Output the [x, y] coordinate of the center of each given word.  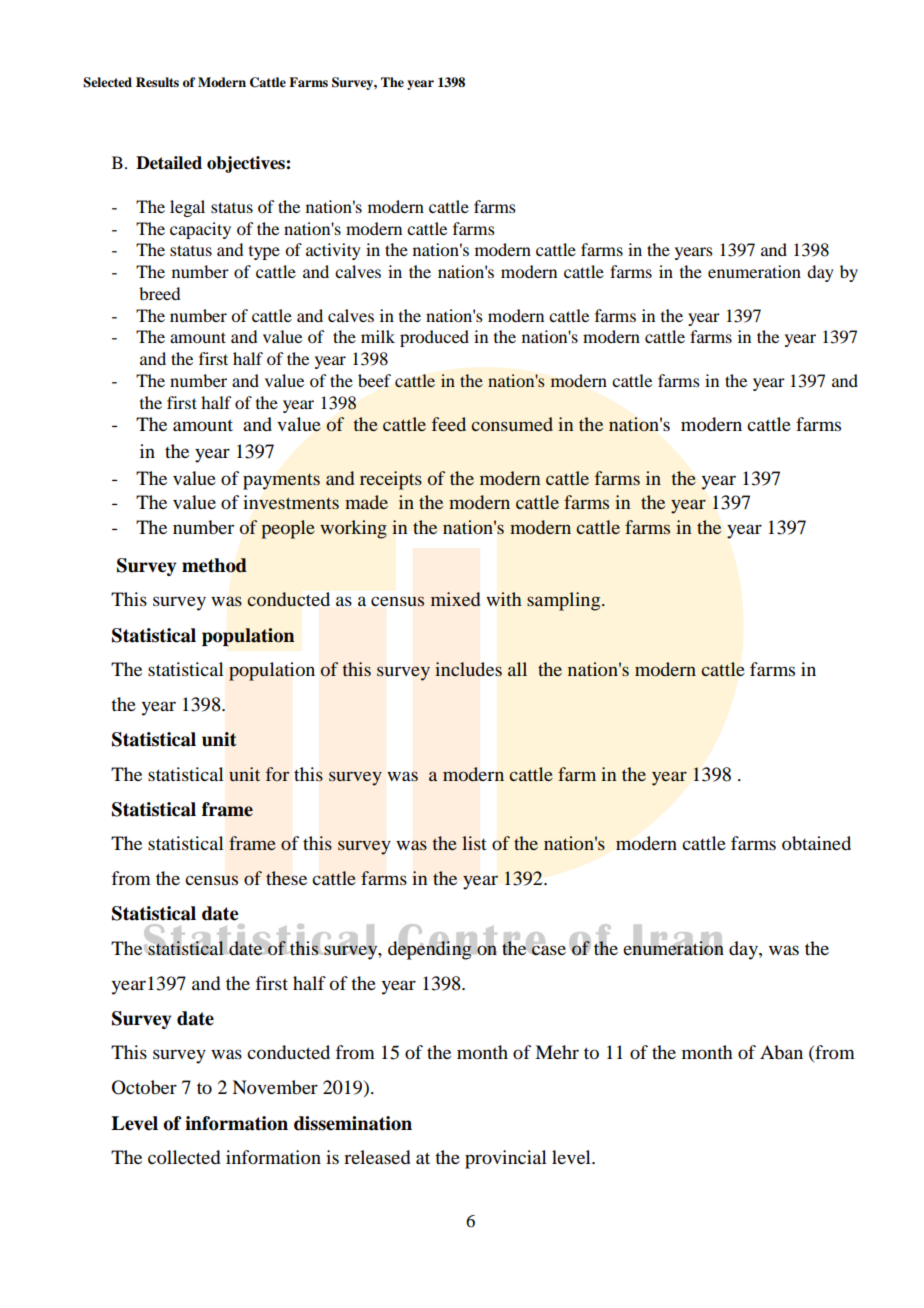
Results [157, 82]
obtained [816, 843]
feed [449, 424]
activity [333, 251]
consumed [512, 424]
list [474, 843]
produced [434, 338]
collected [184, 1157]
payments [281, 482]
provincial [506, 1159]
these [286, 878]
